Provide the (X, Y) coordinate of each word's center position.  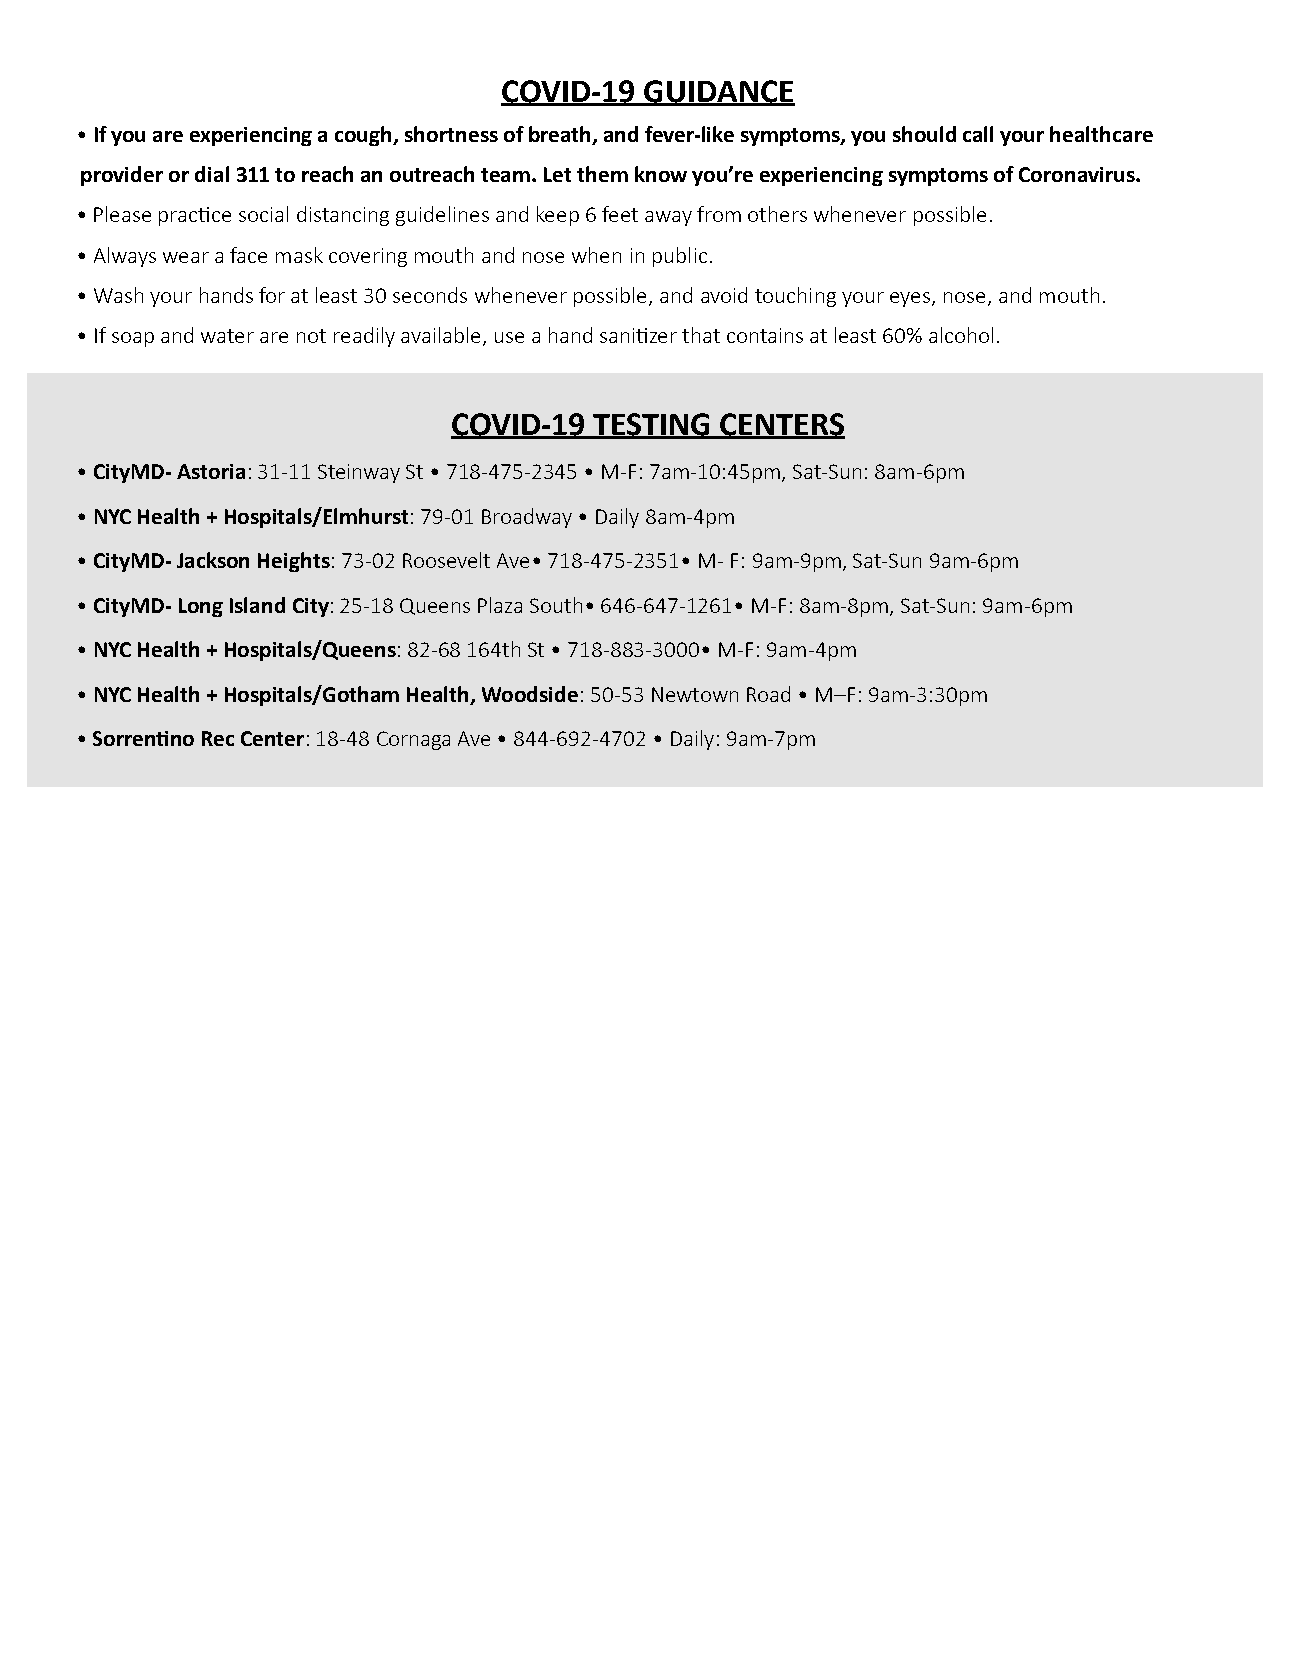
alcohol (961, 335)
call (978, 134)
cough (364, 136)
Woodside (530, 694)
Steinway (359, 473)
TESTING (652, 425)
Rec (218, 738)
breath (561, 135)
